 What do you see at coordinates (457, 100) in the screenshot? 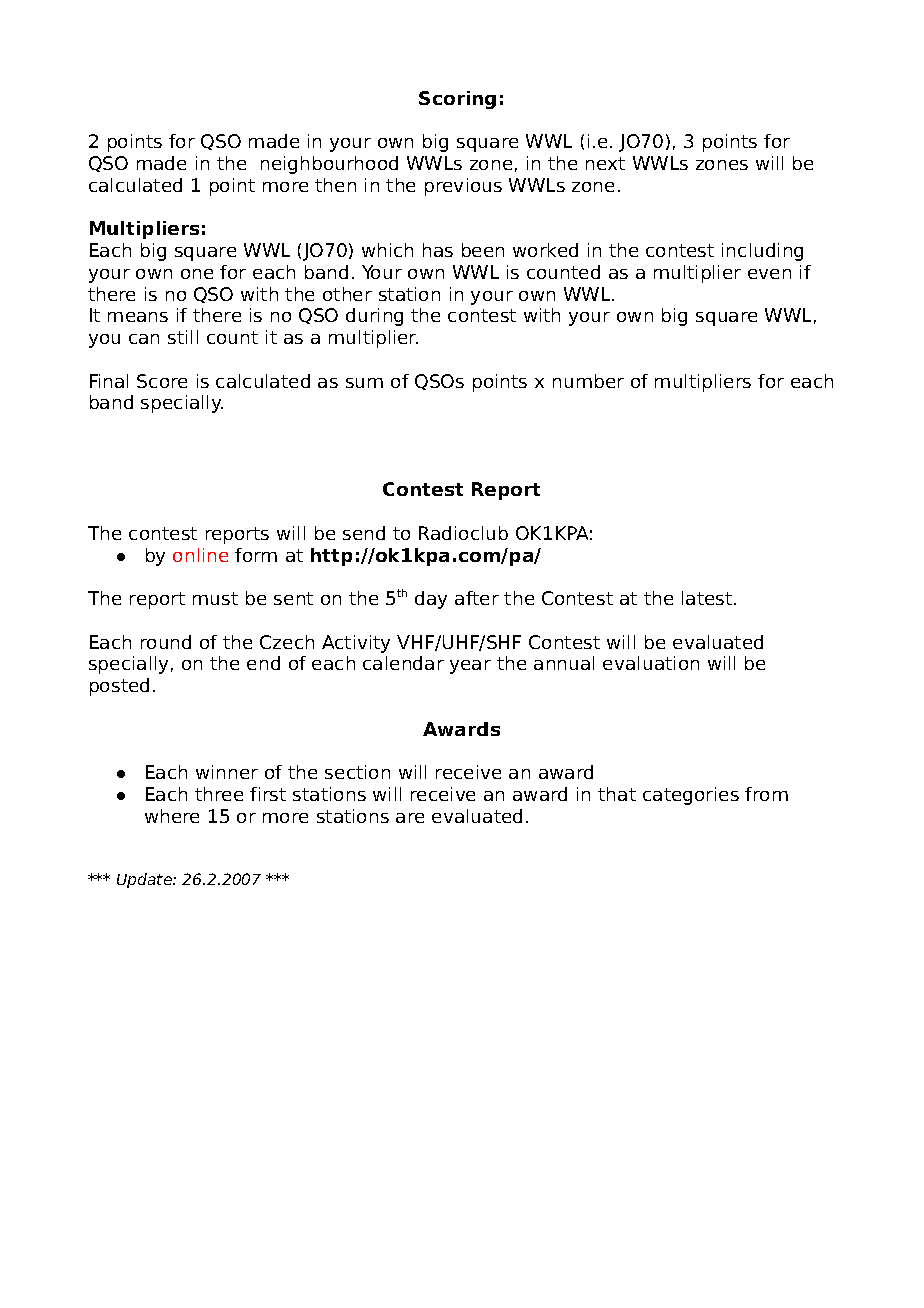
I see `Scoring` at bounding box center [457, 100].
